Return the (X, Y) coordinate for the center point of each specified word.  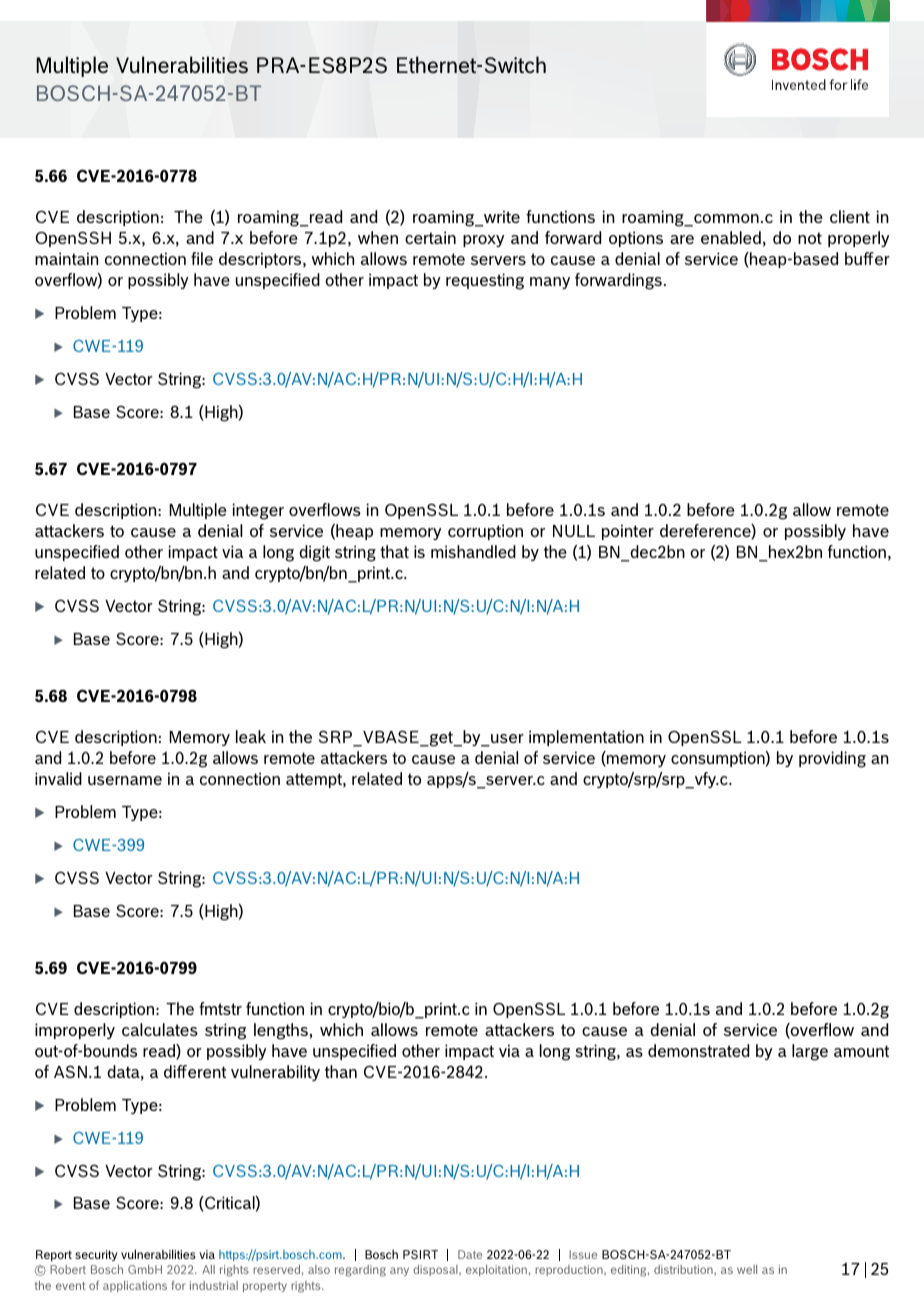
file (202, 258)
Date (470, 1254)
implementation (586, 738)
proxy (483, 241)
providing (832, 759)
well (747, 1269)
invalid (58, 778)
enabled (731, 237)
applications (135, 1286)
